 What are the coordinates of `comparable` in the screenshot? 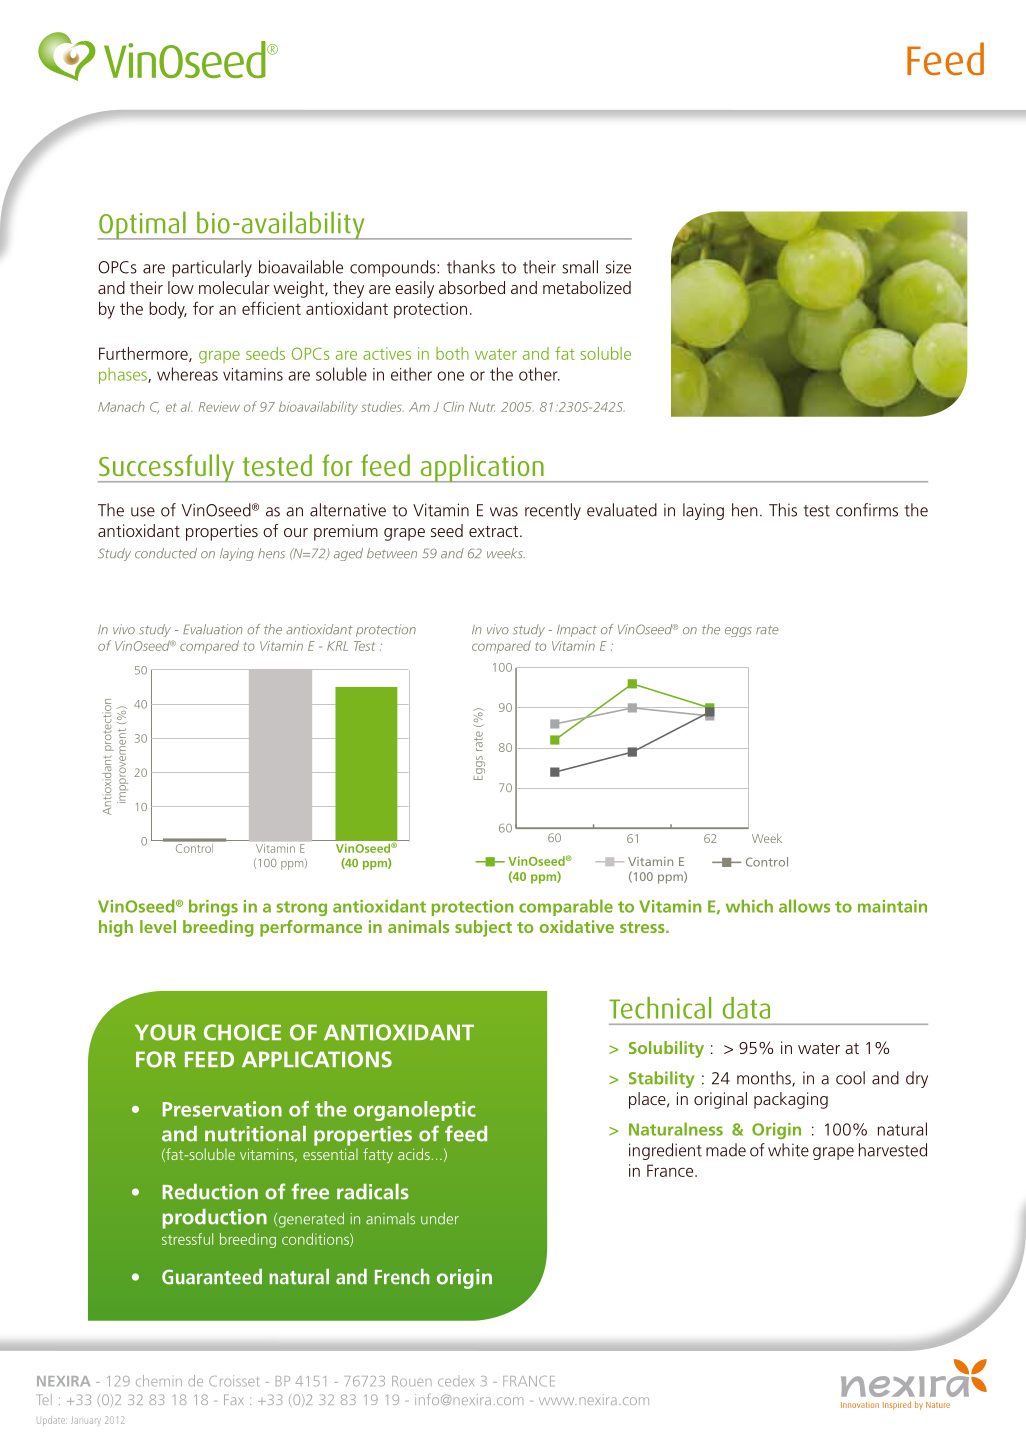 It's located at (566, 907).
